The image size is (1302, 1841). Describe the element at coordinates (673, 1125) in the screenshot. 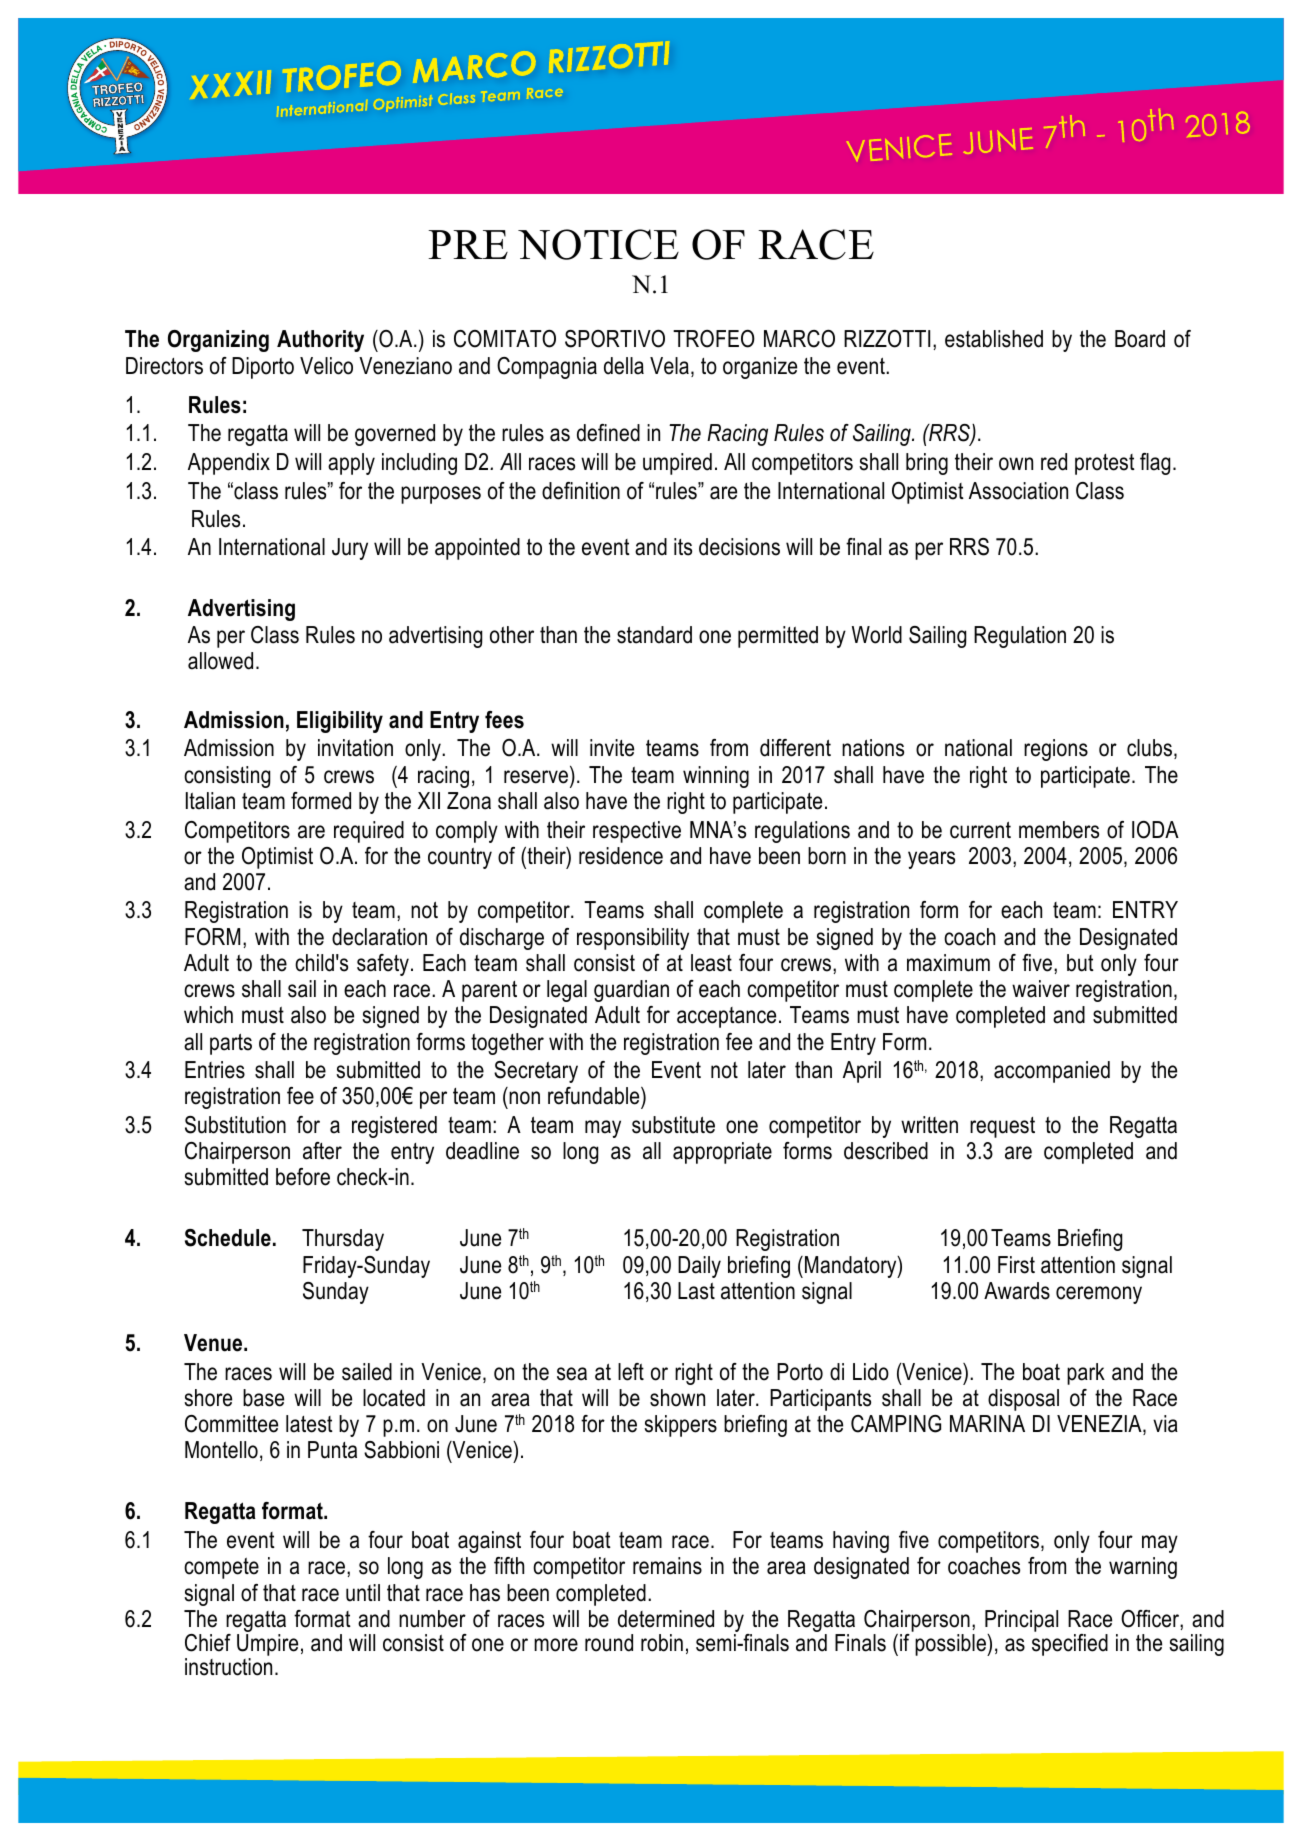

I see `substitute` at that location.
